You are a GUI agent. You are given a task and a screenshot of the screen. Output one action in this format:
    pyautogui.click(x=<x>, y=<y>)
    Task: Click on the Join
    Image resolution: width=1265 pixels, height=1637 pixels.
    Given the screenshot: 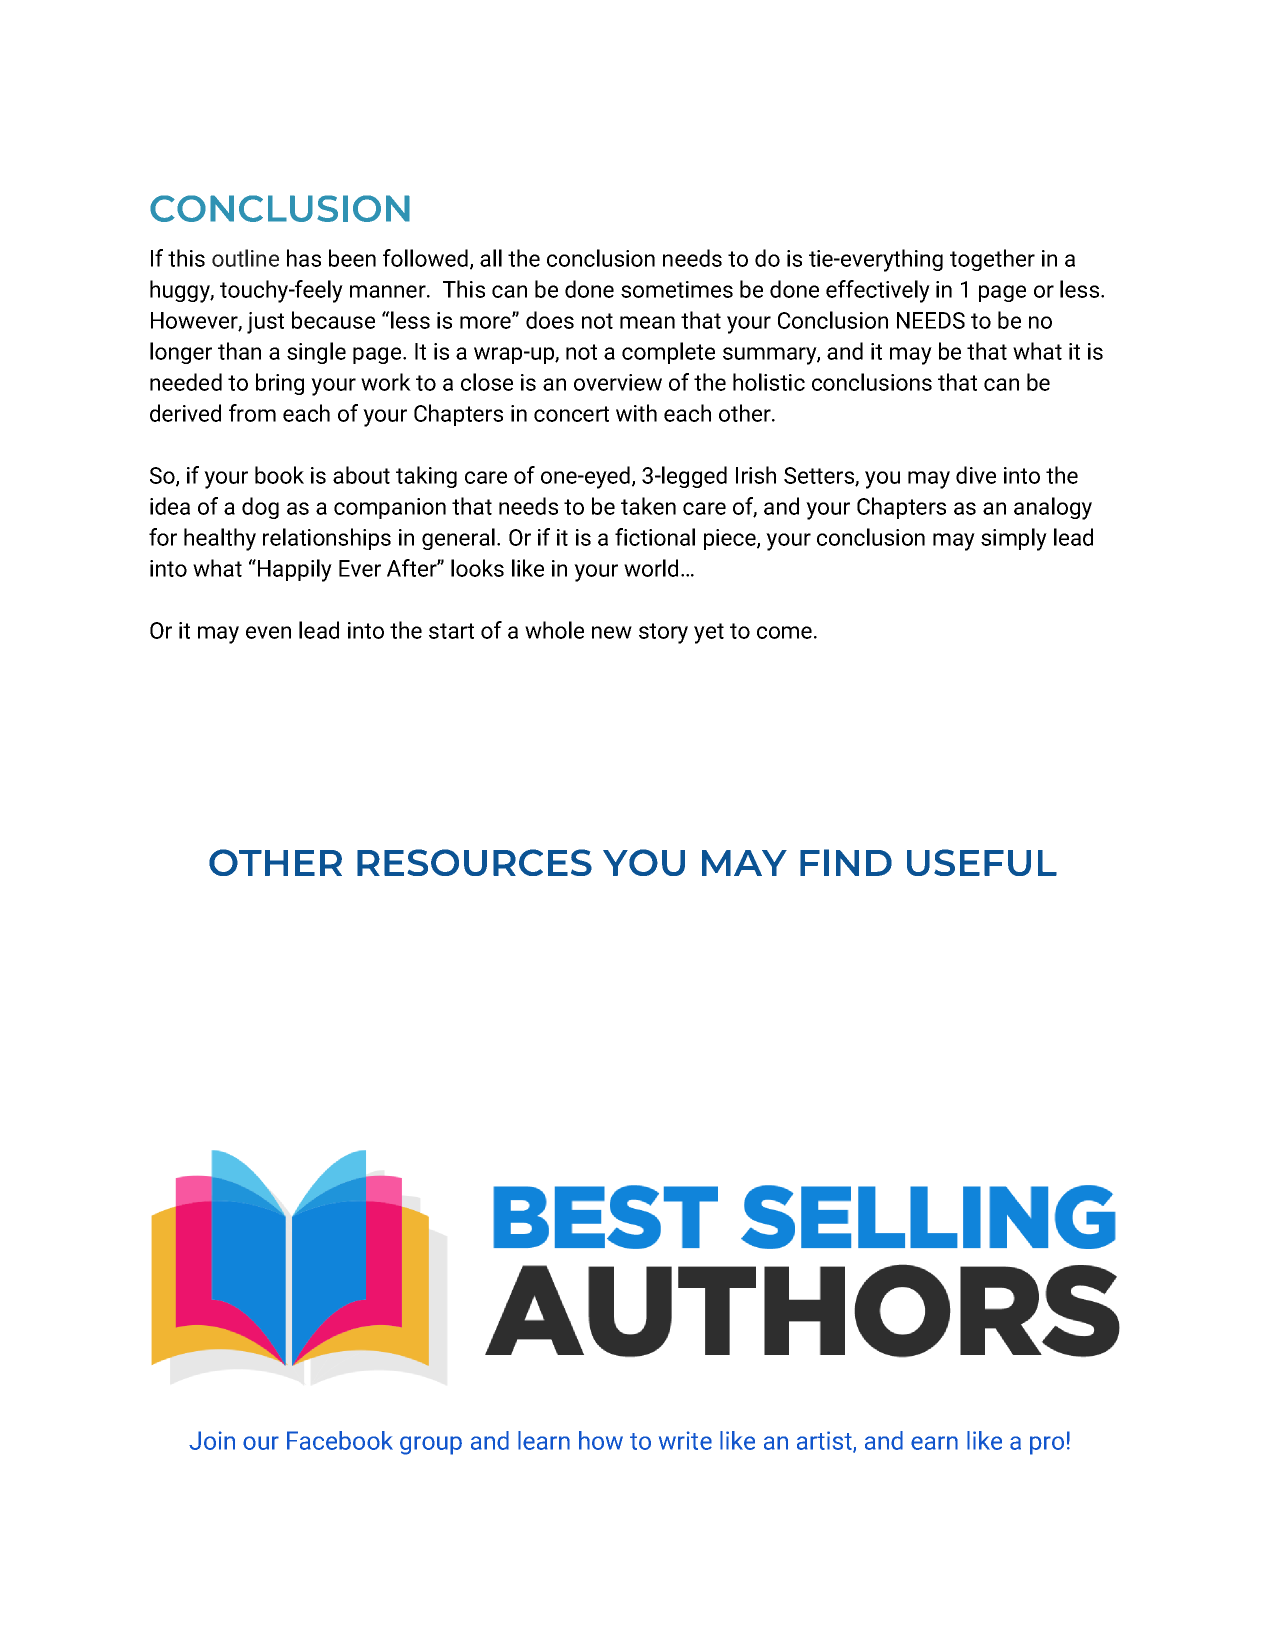 What is the action you would take?
    pyautogui.click(x=212, y=1440)
